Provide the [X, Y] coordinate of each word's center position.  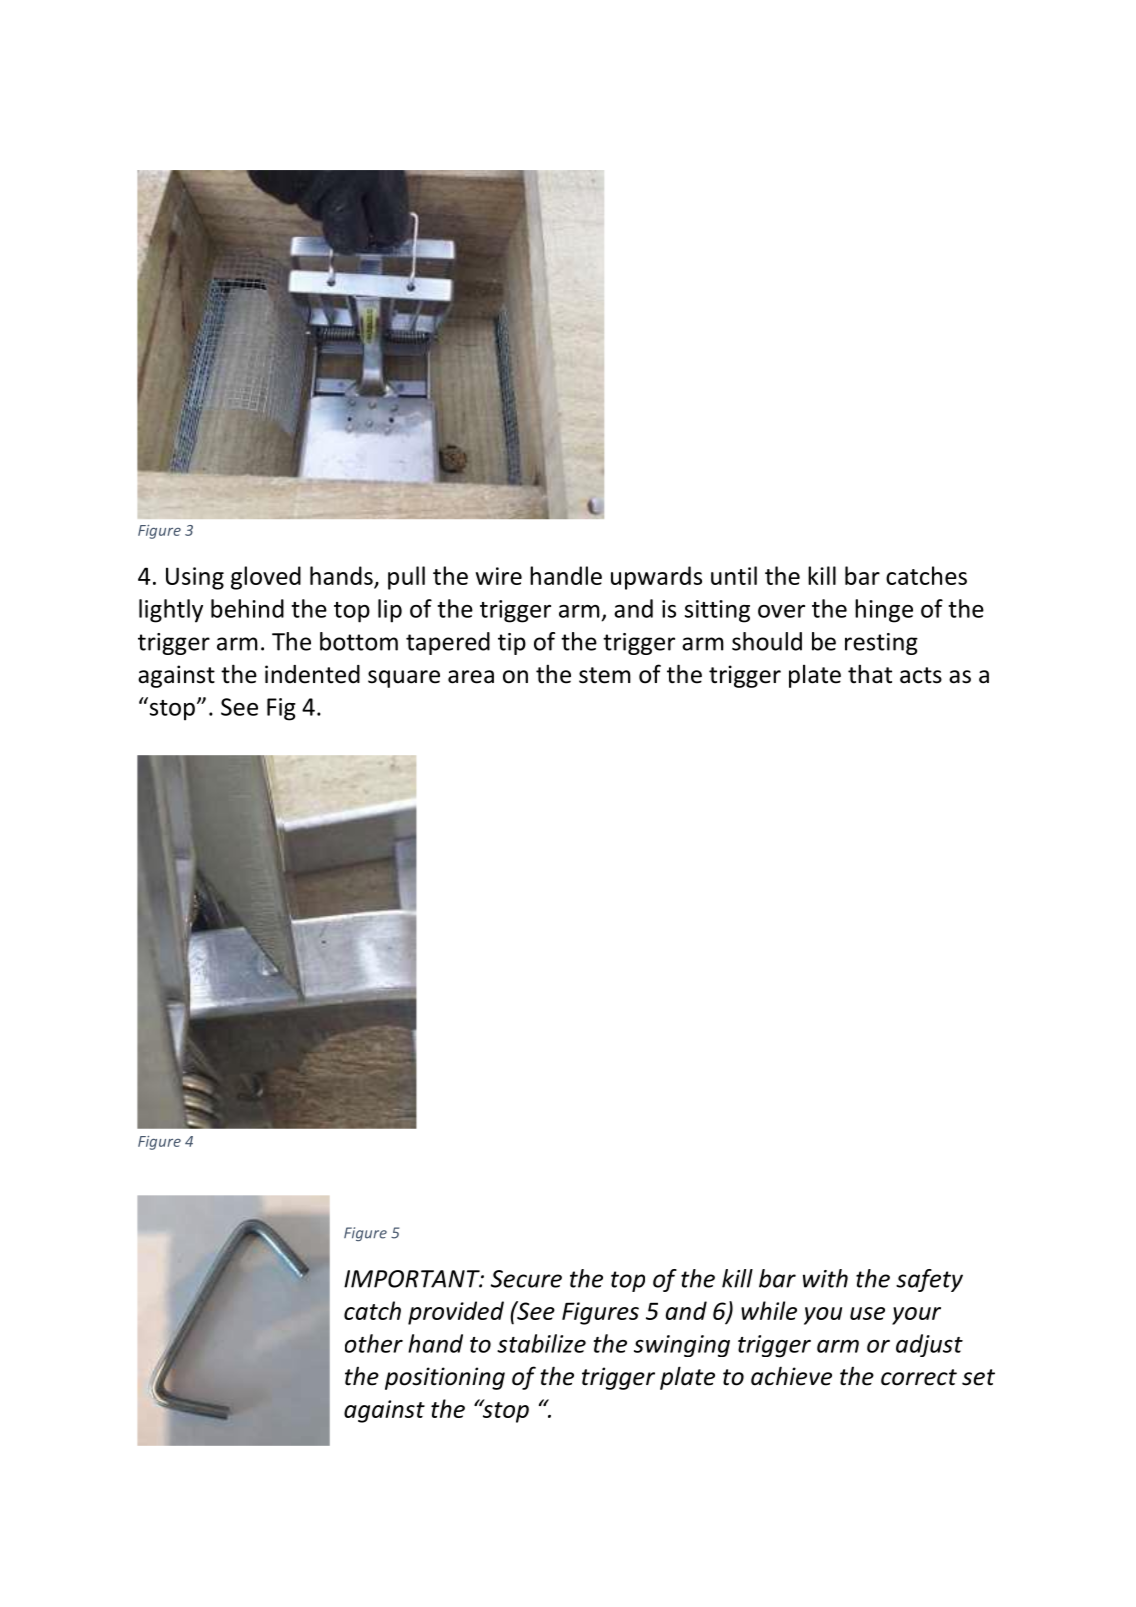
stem [605, 675]
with [825, 1278]
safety [929, 1280]
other [374, 1343]
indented [312, 674]
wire [499, 576]
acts [921, 675]
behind [247, 608]
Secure [526, 1279]
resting [881, 644]
